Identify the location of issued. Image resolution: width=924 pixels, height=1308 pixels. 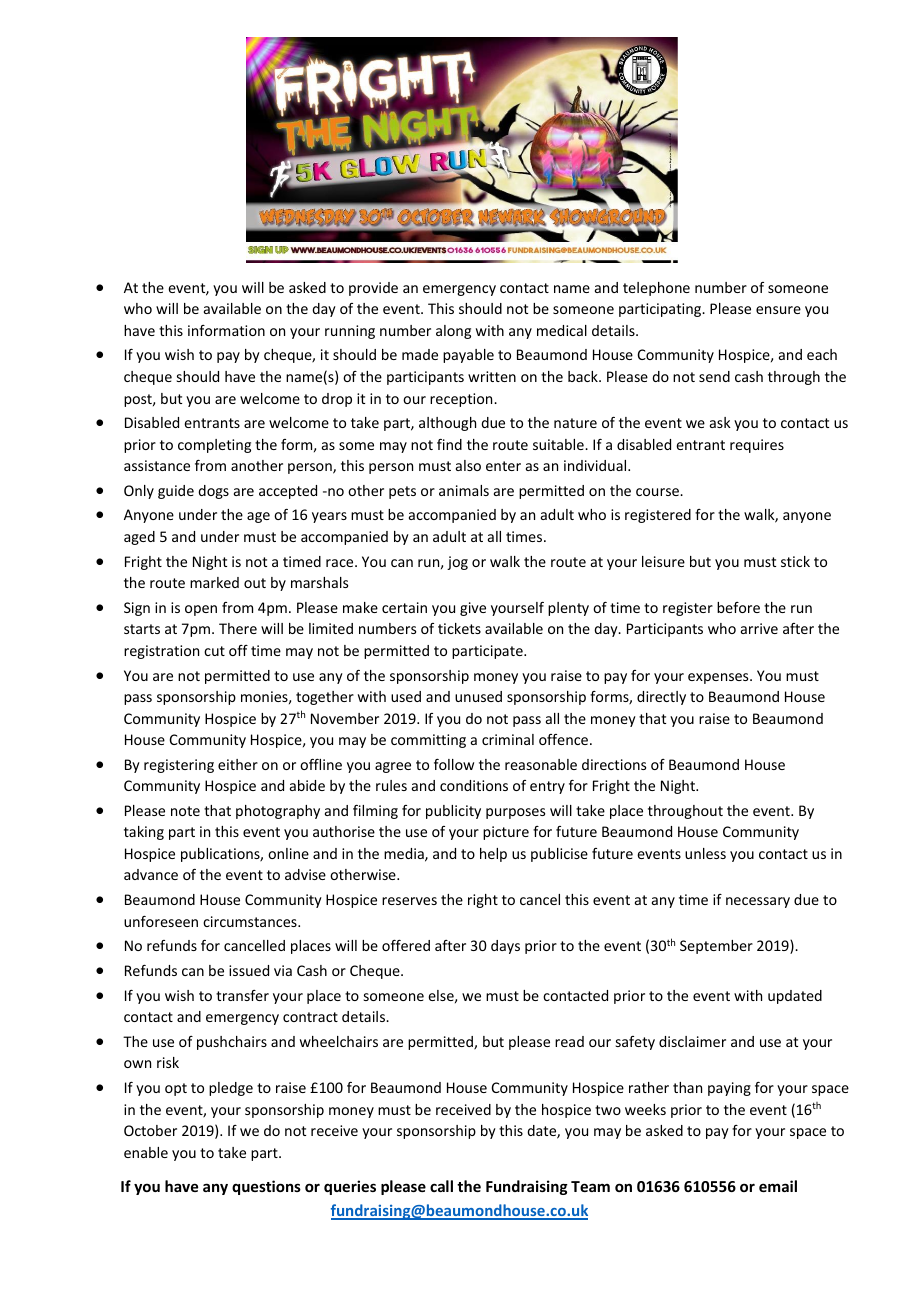
(249, 970).
